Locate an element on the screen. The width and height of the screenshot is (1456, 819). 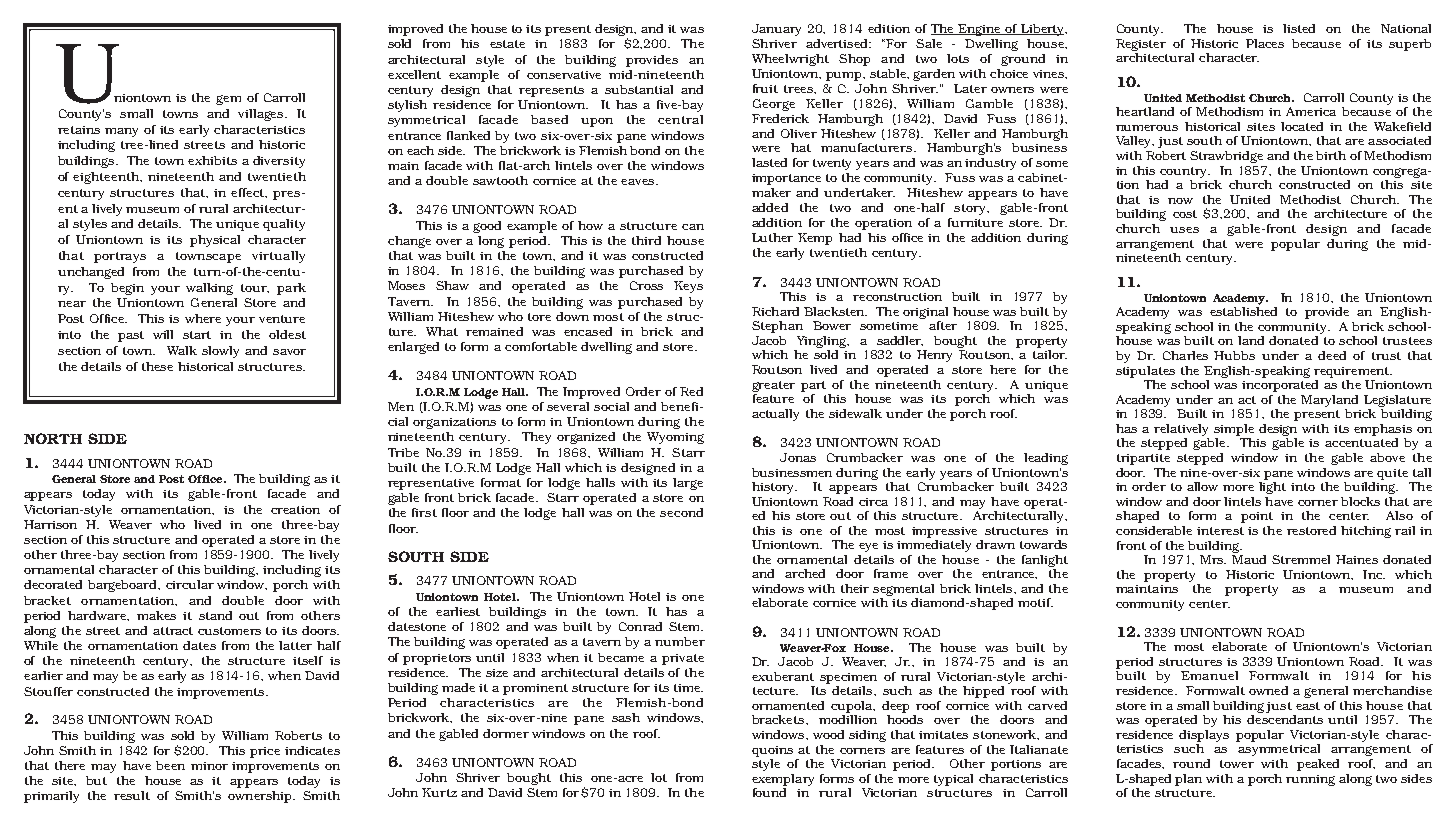
Harrison is located at coordinates (50, 524).
